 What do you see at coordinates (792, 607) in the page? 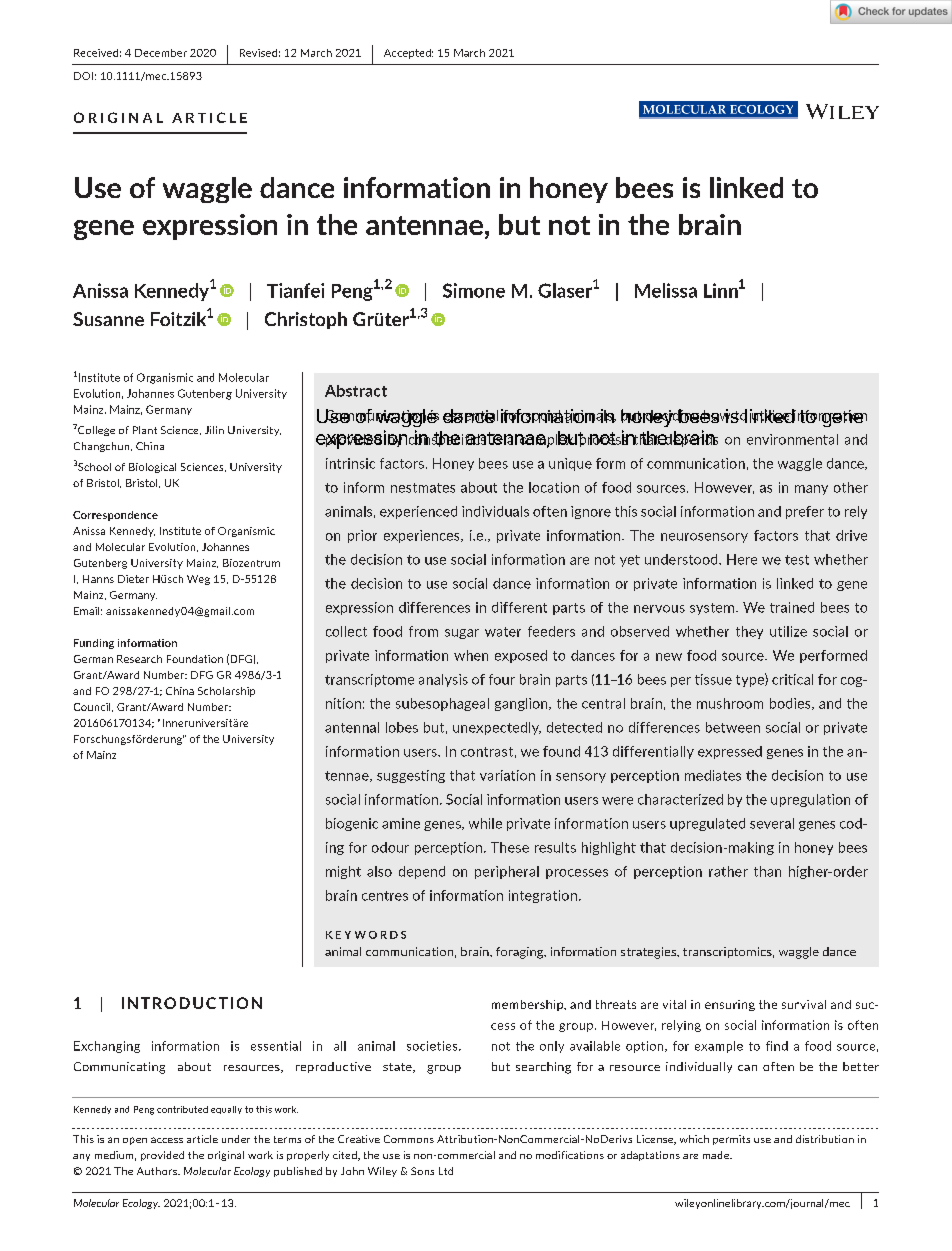
I see `trained` at bounding box center [792, 607].
